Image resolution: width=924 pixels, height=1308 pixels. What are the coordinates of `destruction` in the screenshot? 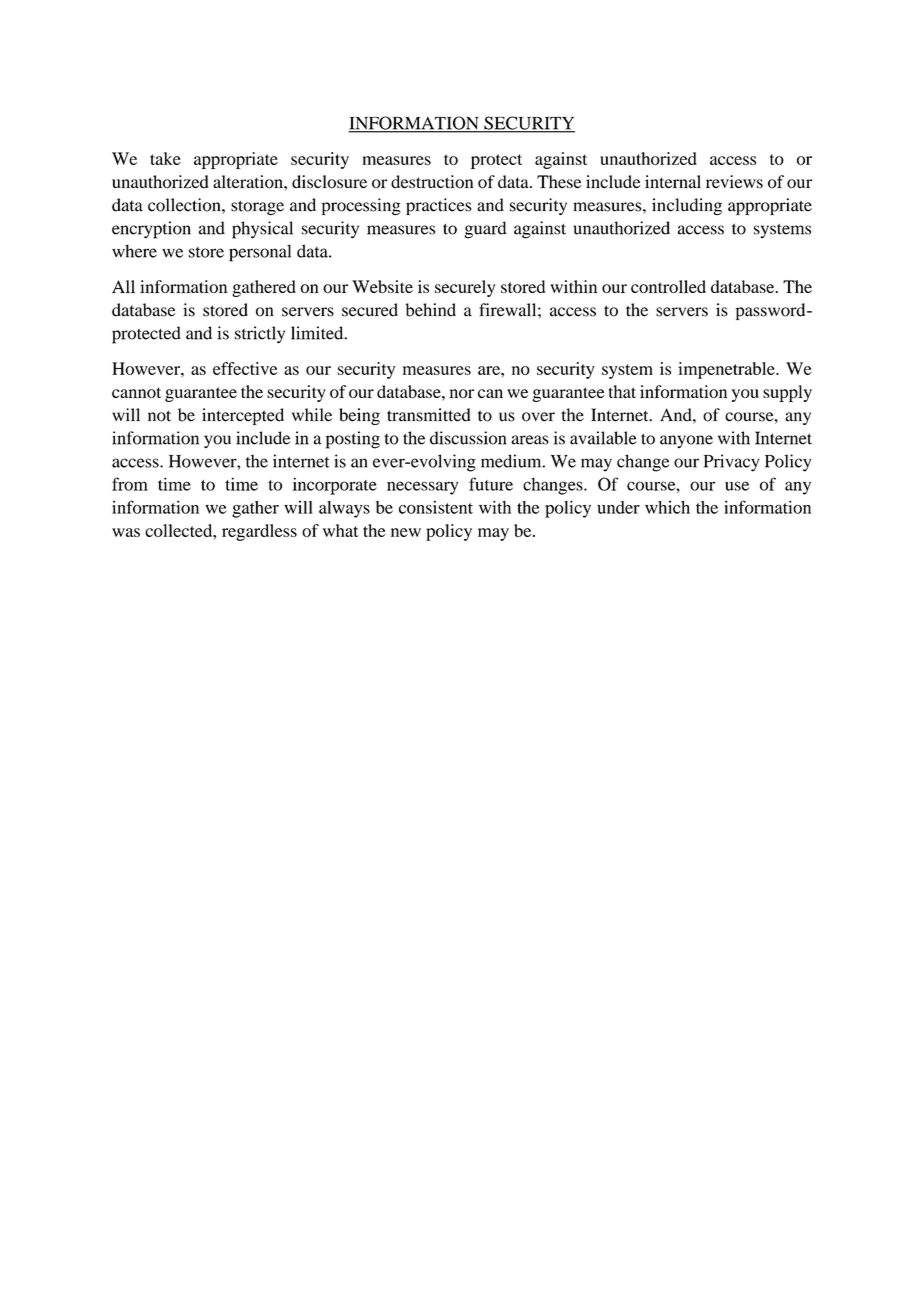 It's located at (432, 182).
